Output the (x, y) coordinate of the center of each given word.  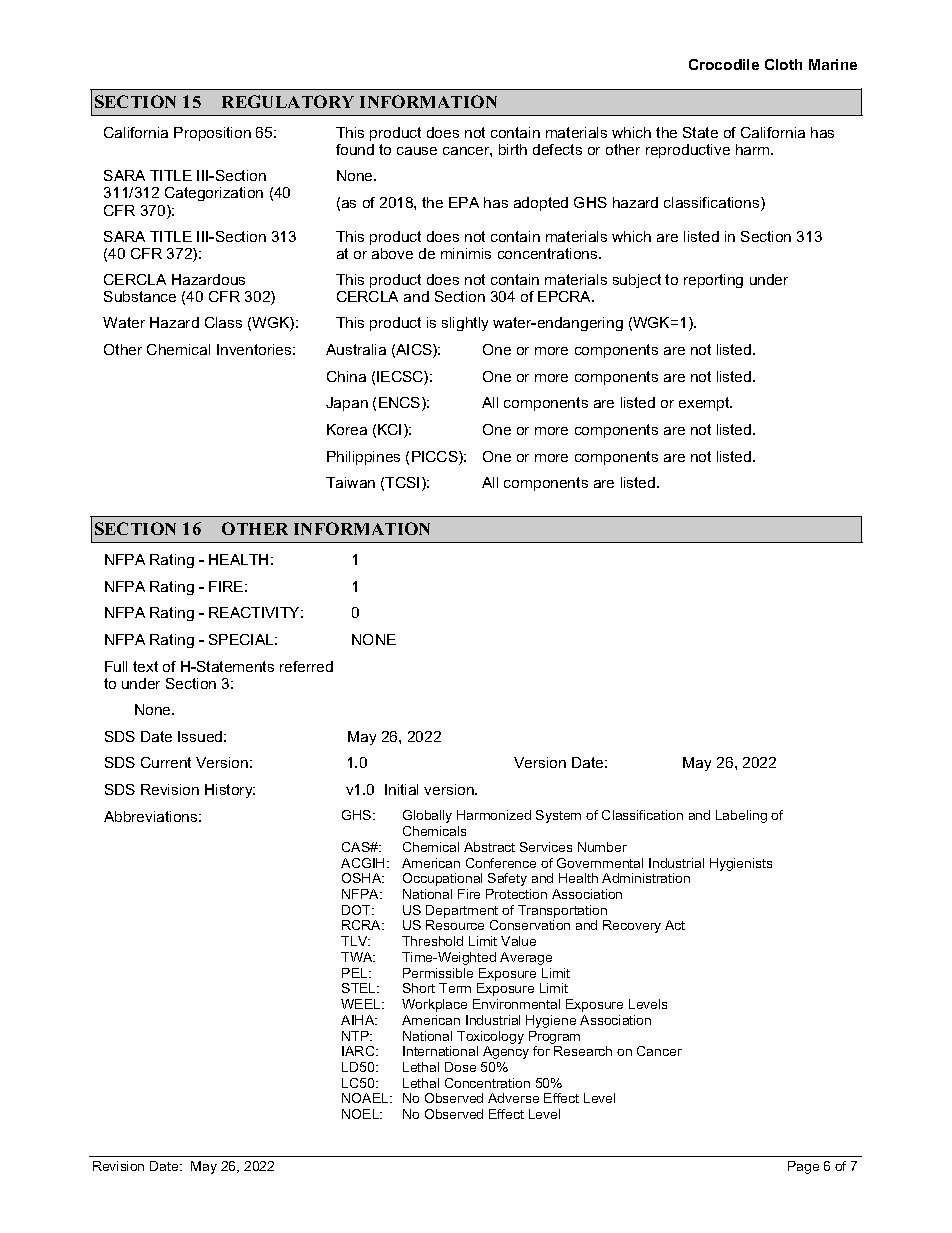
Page (803, 1167)
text (145, 666)
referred (306, 666)
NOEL (362, 1114)
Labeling (741, 816)
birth (513, 149)
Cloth (783, 64)
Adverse (513, 1098)
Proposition (212, 134)
